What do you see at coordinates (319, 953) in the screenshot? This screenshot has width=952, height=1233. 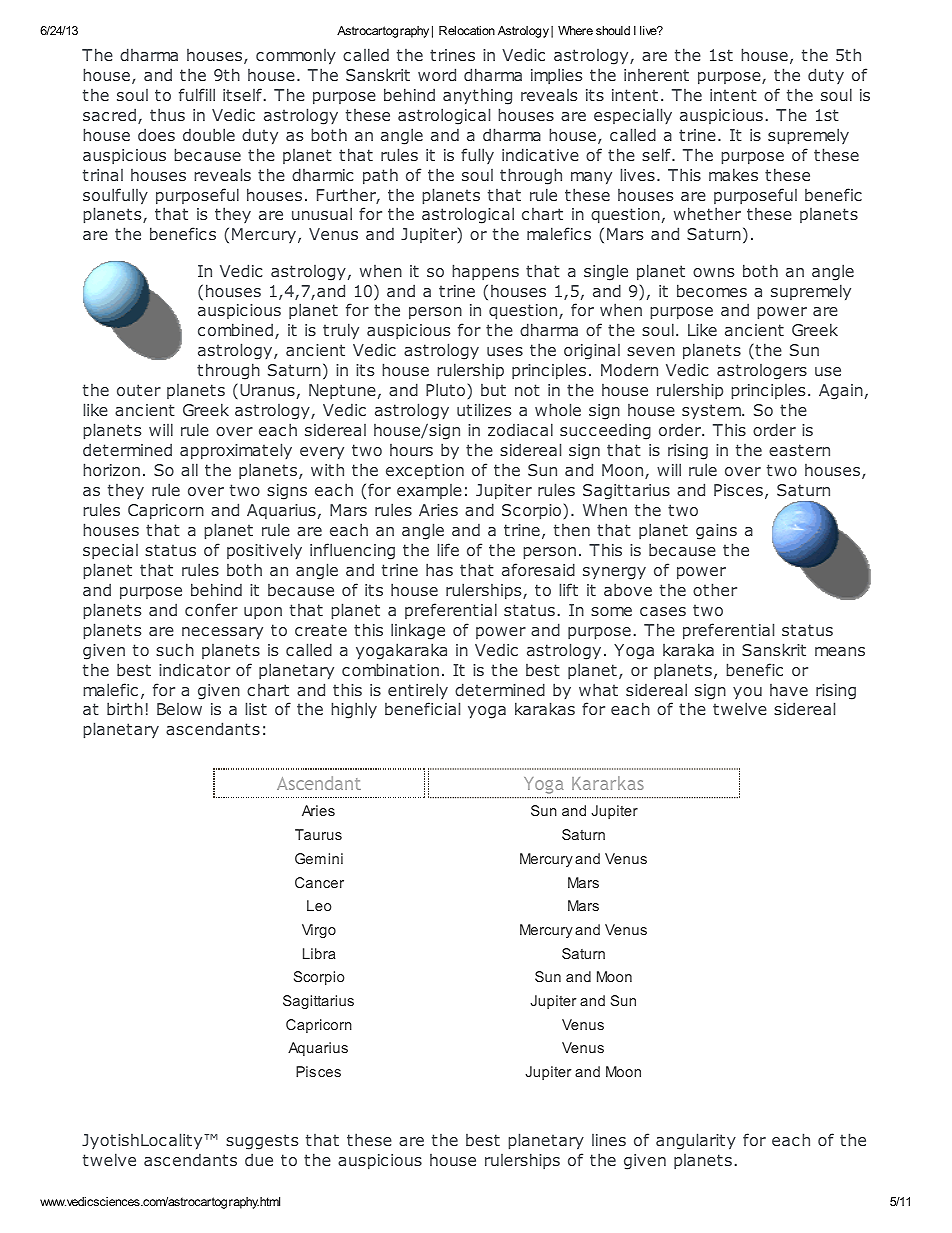 I see `Libra` at bounding box center [319, 953].
